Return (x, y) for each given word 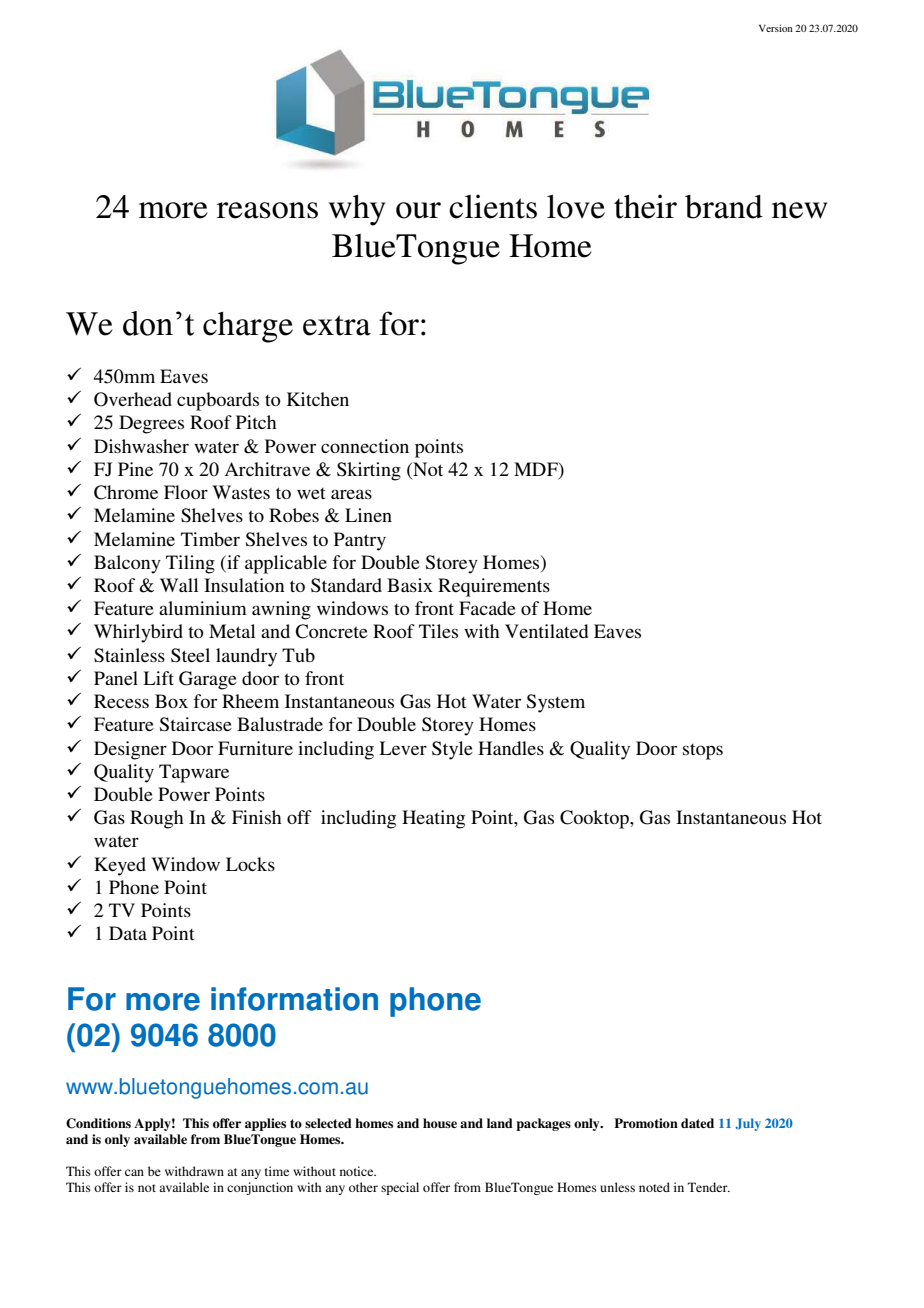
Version (776, 28)
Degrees (151, 424)
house (440, 1123)
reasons (267, 210)
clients (493, 206)
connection (365, 446)
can (134, 1172)
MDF (537, 469)
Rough (157, 819)
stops (703, 752)
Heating (433, 819)
